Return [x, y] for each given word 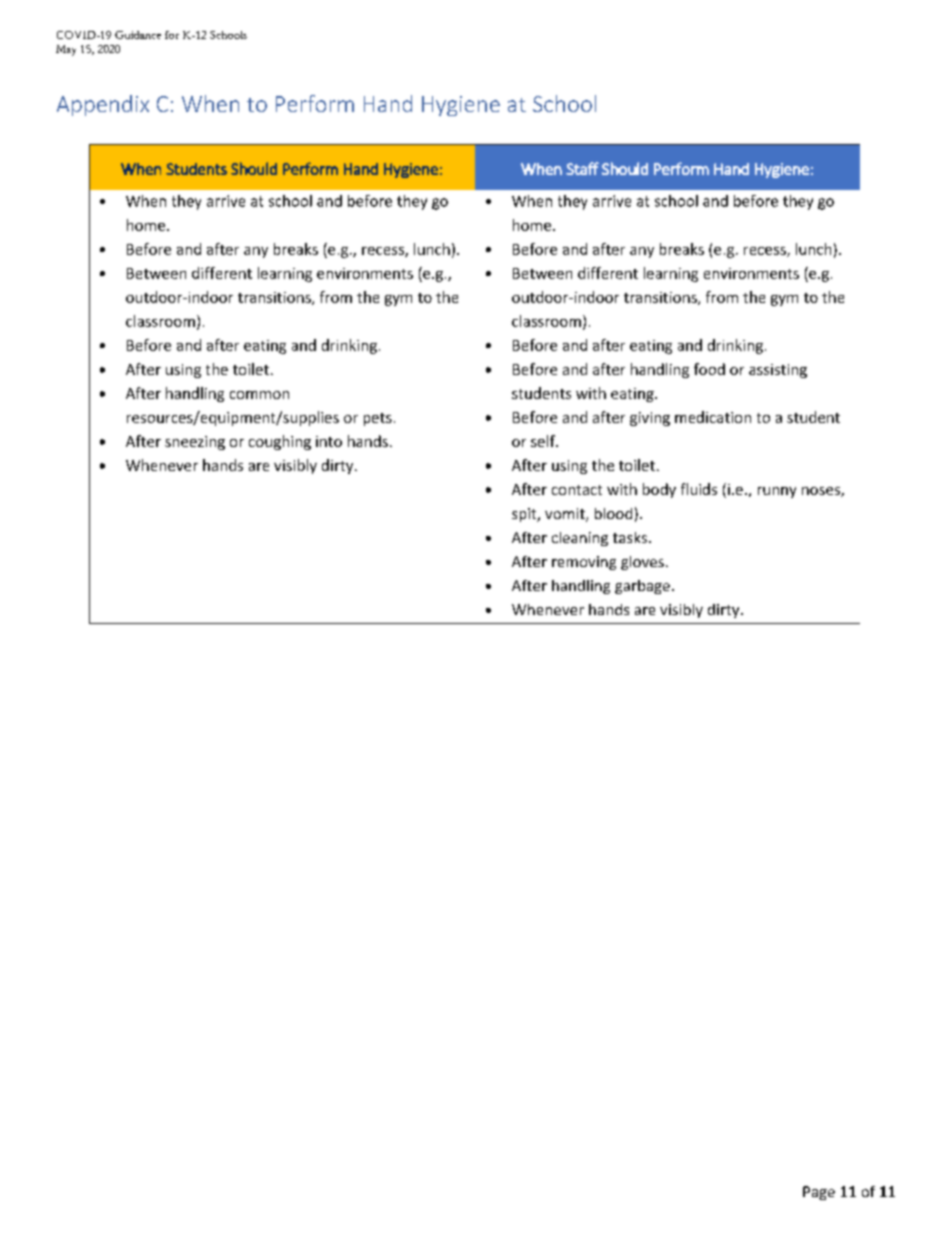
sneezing [195, 443]
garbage [642, 587]
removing [584, 563]
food [709, 369]
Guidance [138, 35]
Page [819, 1193]
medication [713, 417]
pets [378, 419]
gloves [642, 563]
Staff [582, 168]
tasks [631, 537]
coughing [280, 442]
